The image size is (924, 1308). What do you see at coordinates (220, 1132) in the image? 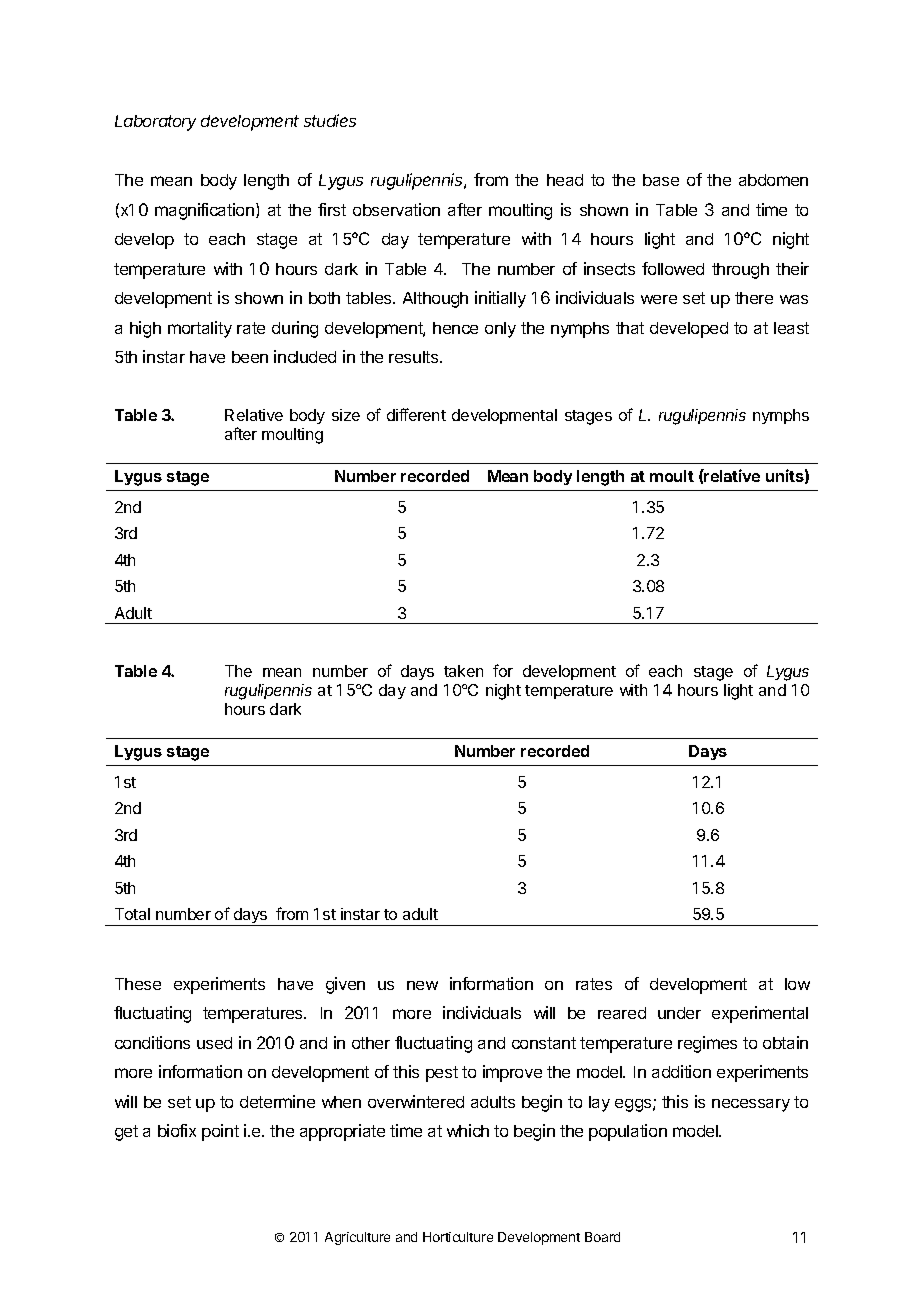
I see `point` at bounding box center [220, 1132].
